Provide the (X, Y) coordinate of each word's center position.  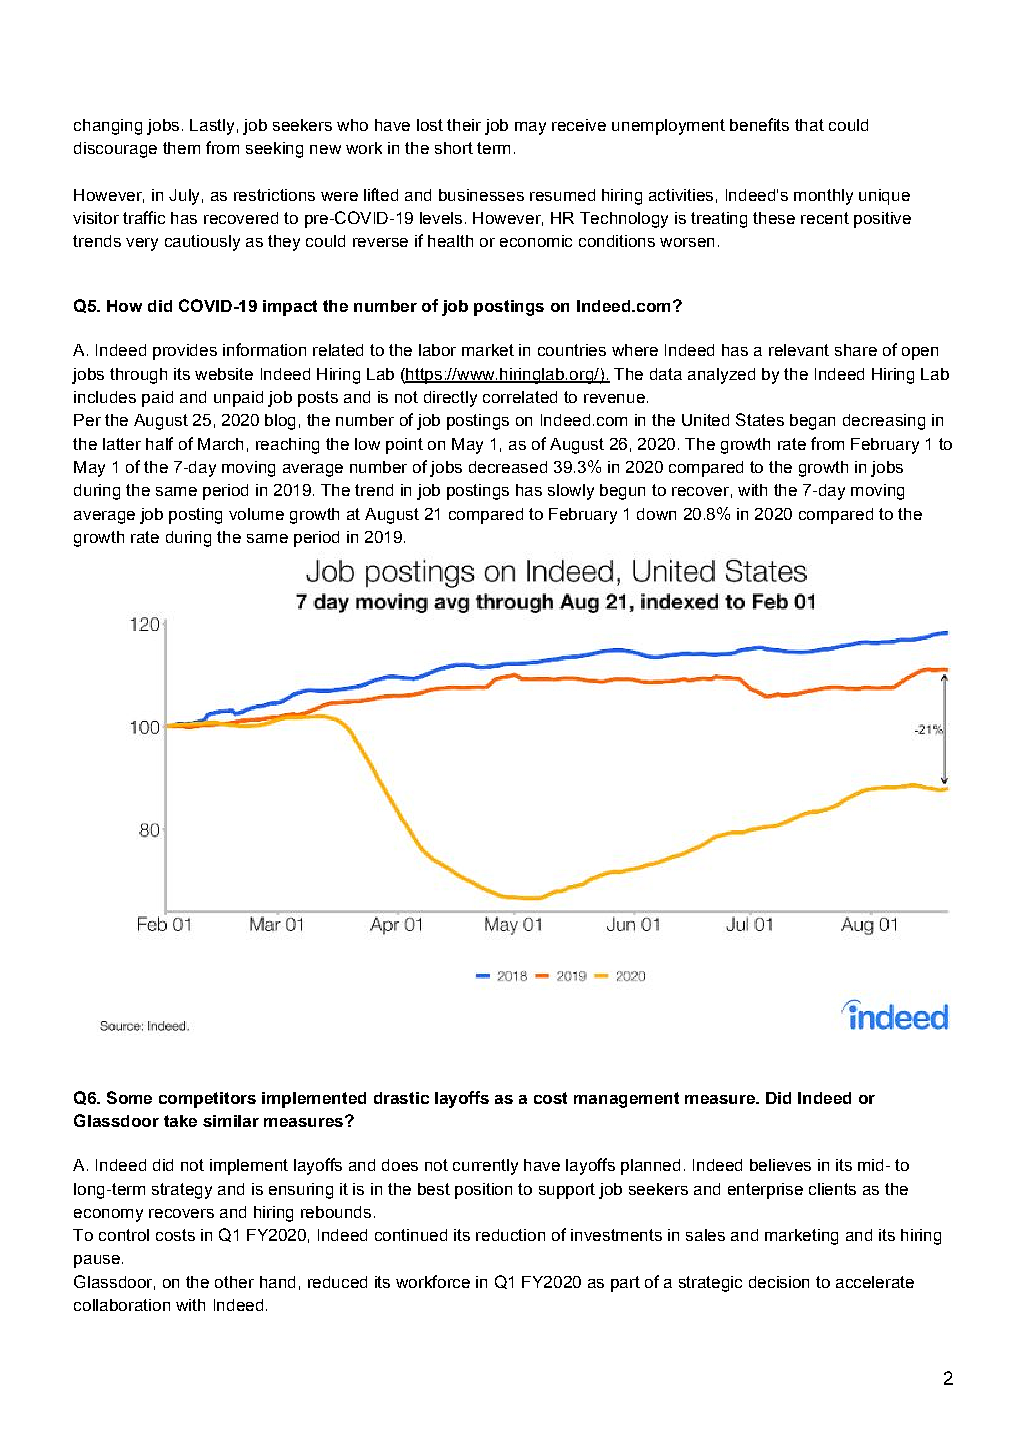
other (234, 1282)
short (454, 148)
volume (256, 514)
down (656, 514)
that (809, 125)
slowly (571, 492)
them (181, 148)
